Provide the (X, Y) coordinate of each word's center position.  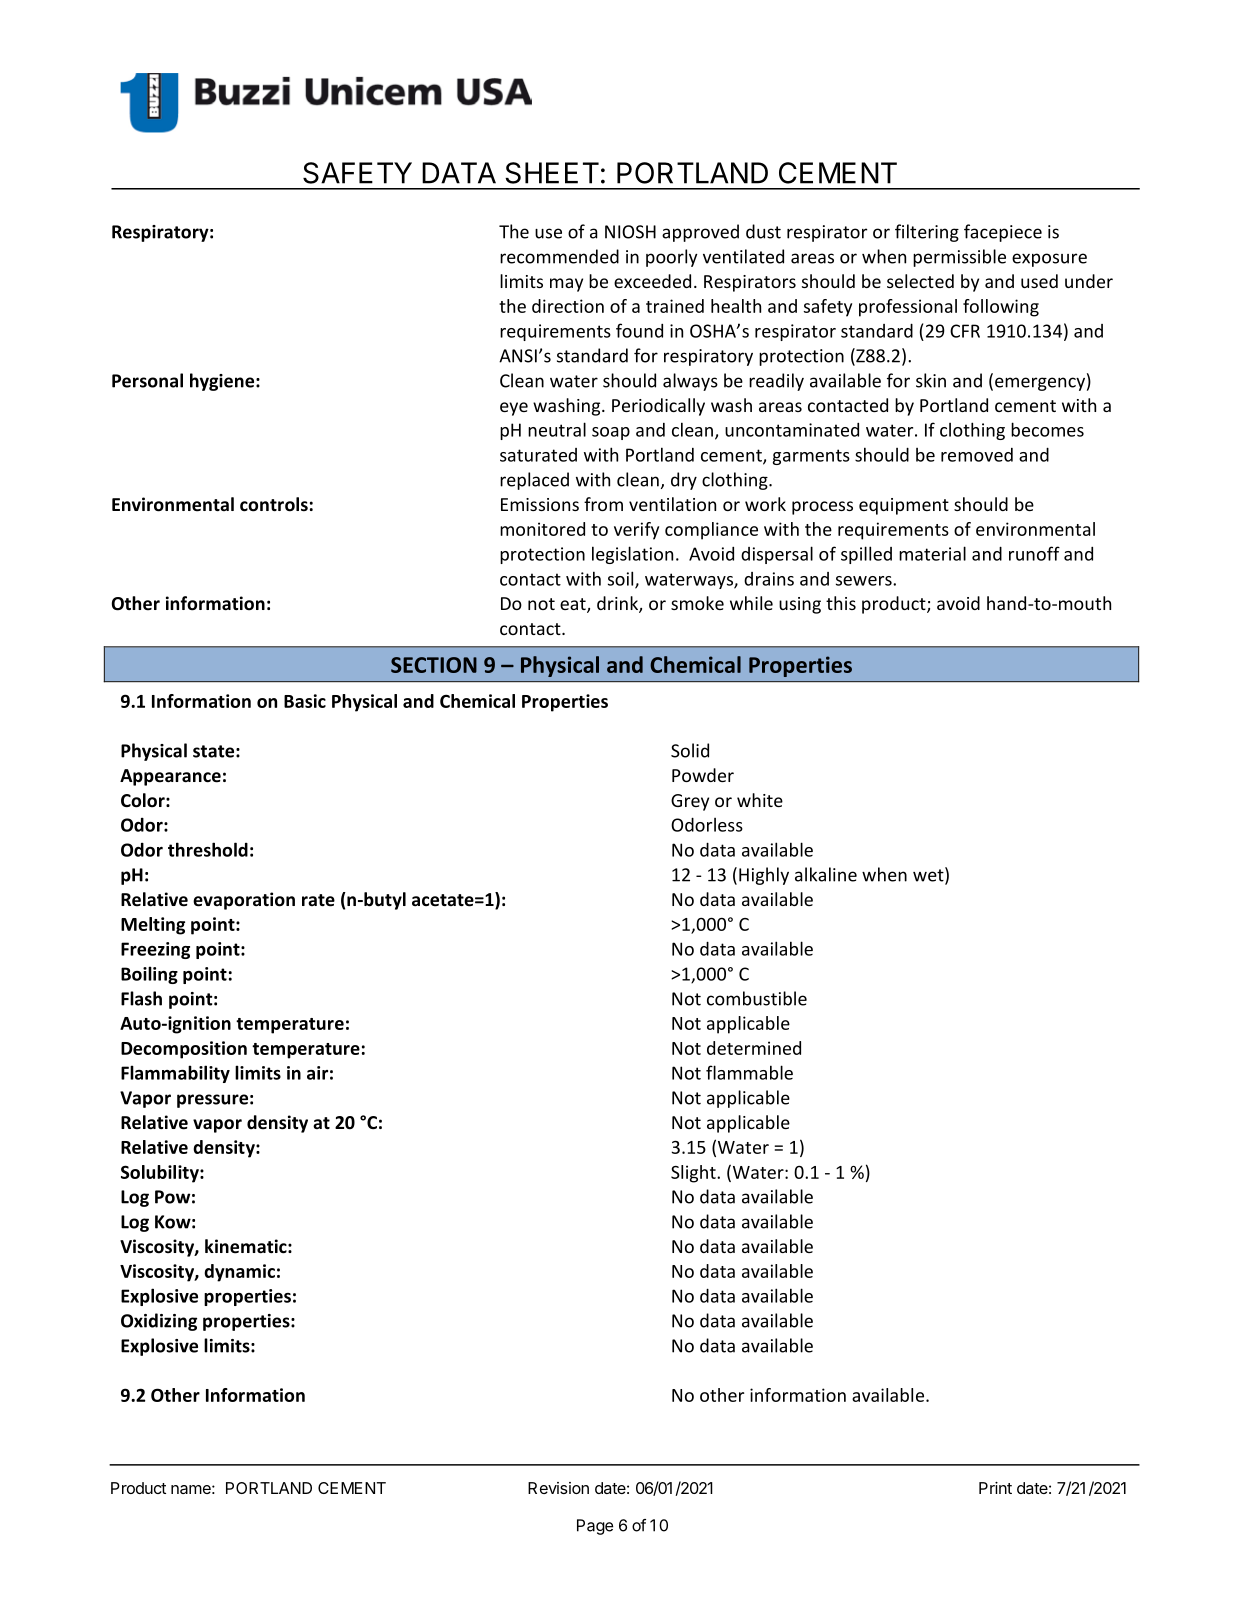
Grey (690, 802)
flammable (749, 1072)
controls (274, 504)
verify (636, 531)
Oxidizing (159, 1322)
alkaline (826, 874)
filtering (927, 233)
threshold (208, 849)
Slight (694, 1174)
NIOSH (630, 232)
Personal (147, 380)
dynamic (239, 1273)
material (932, 553)
